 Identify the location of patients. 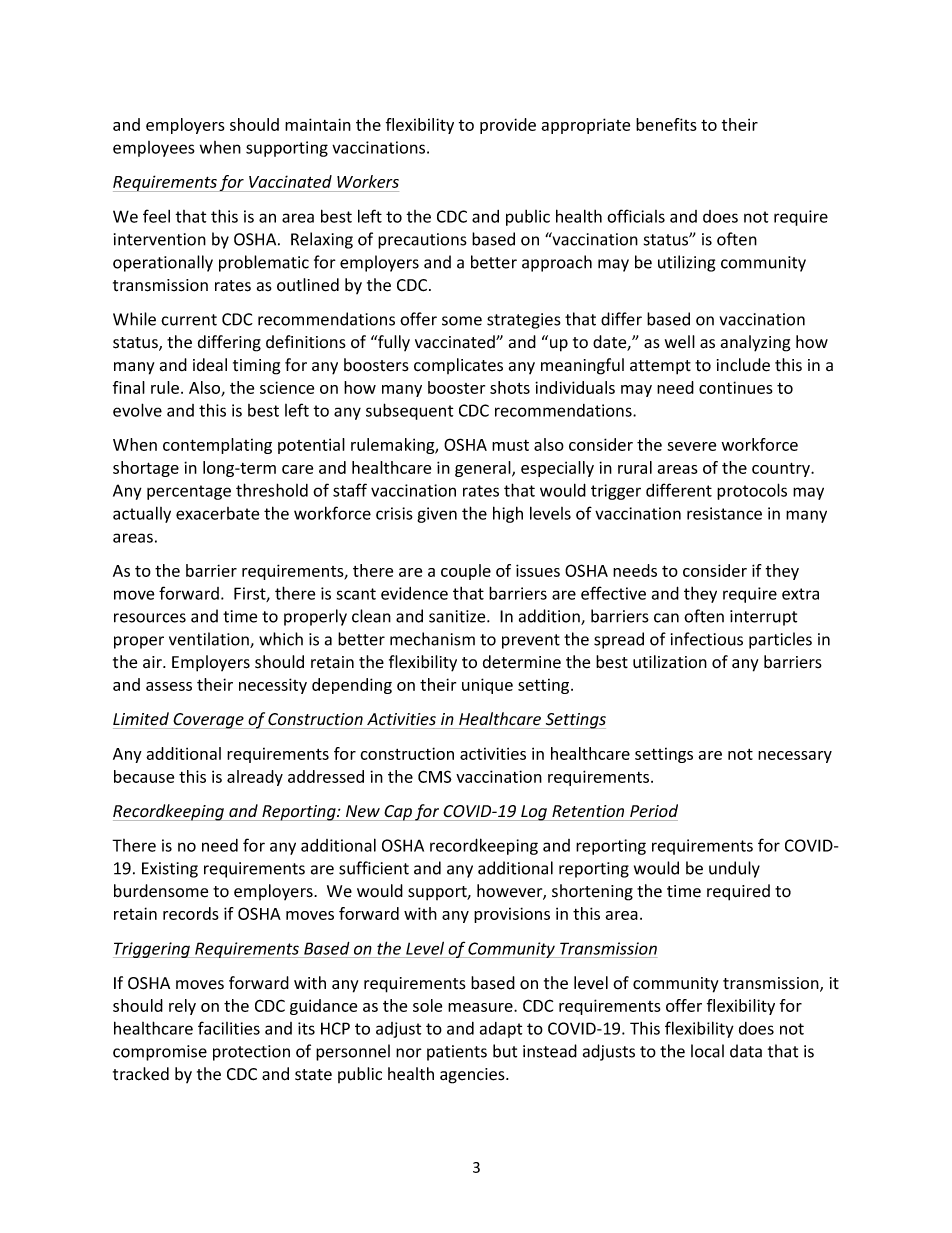
(457, 1053).
